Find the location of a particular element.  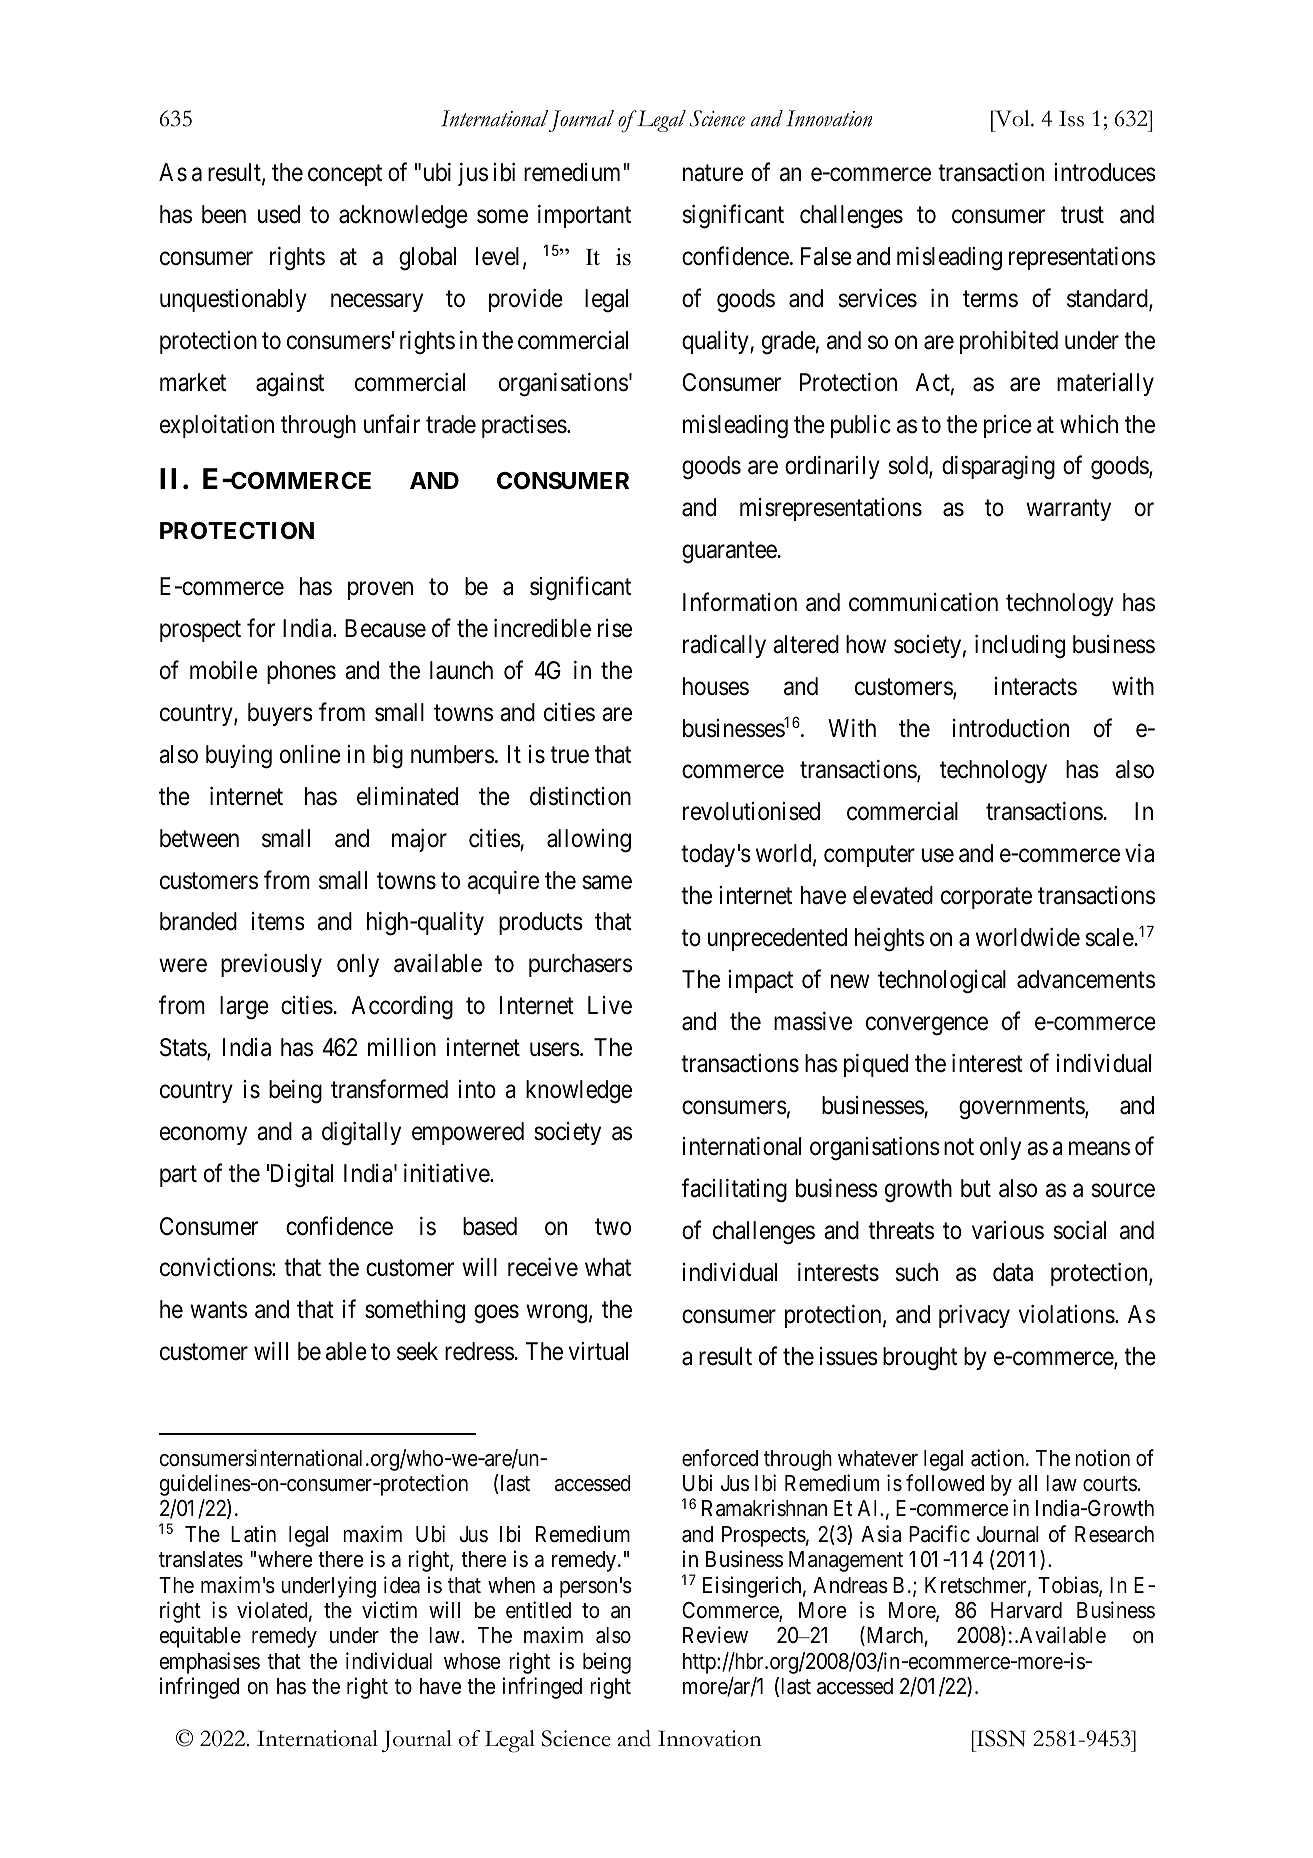

Review is located at coordinates (715, 1634).
